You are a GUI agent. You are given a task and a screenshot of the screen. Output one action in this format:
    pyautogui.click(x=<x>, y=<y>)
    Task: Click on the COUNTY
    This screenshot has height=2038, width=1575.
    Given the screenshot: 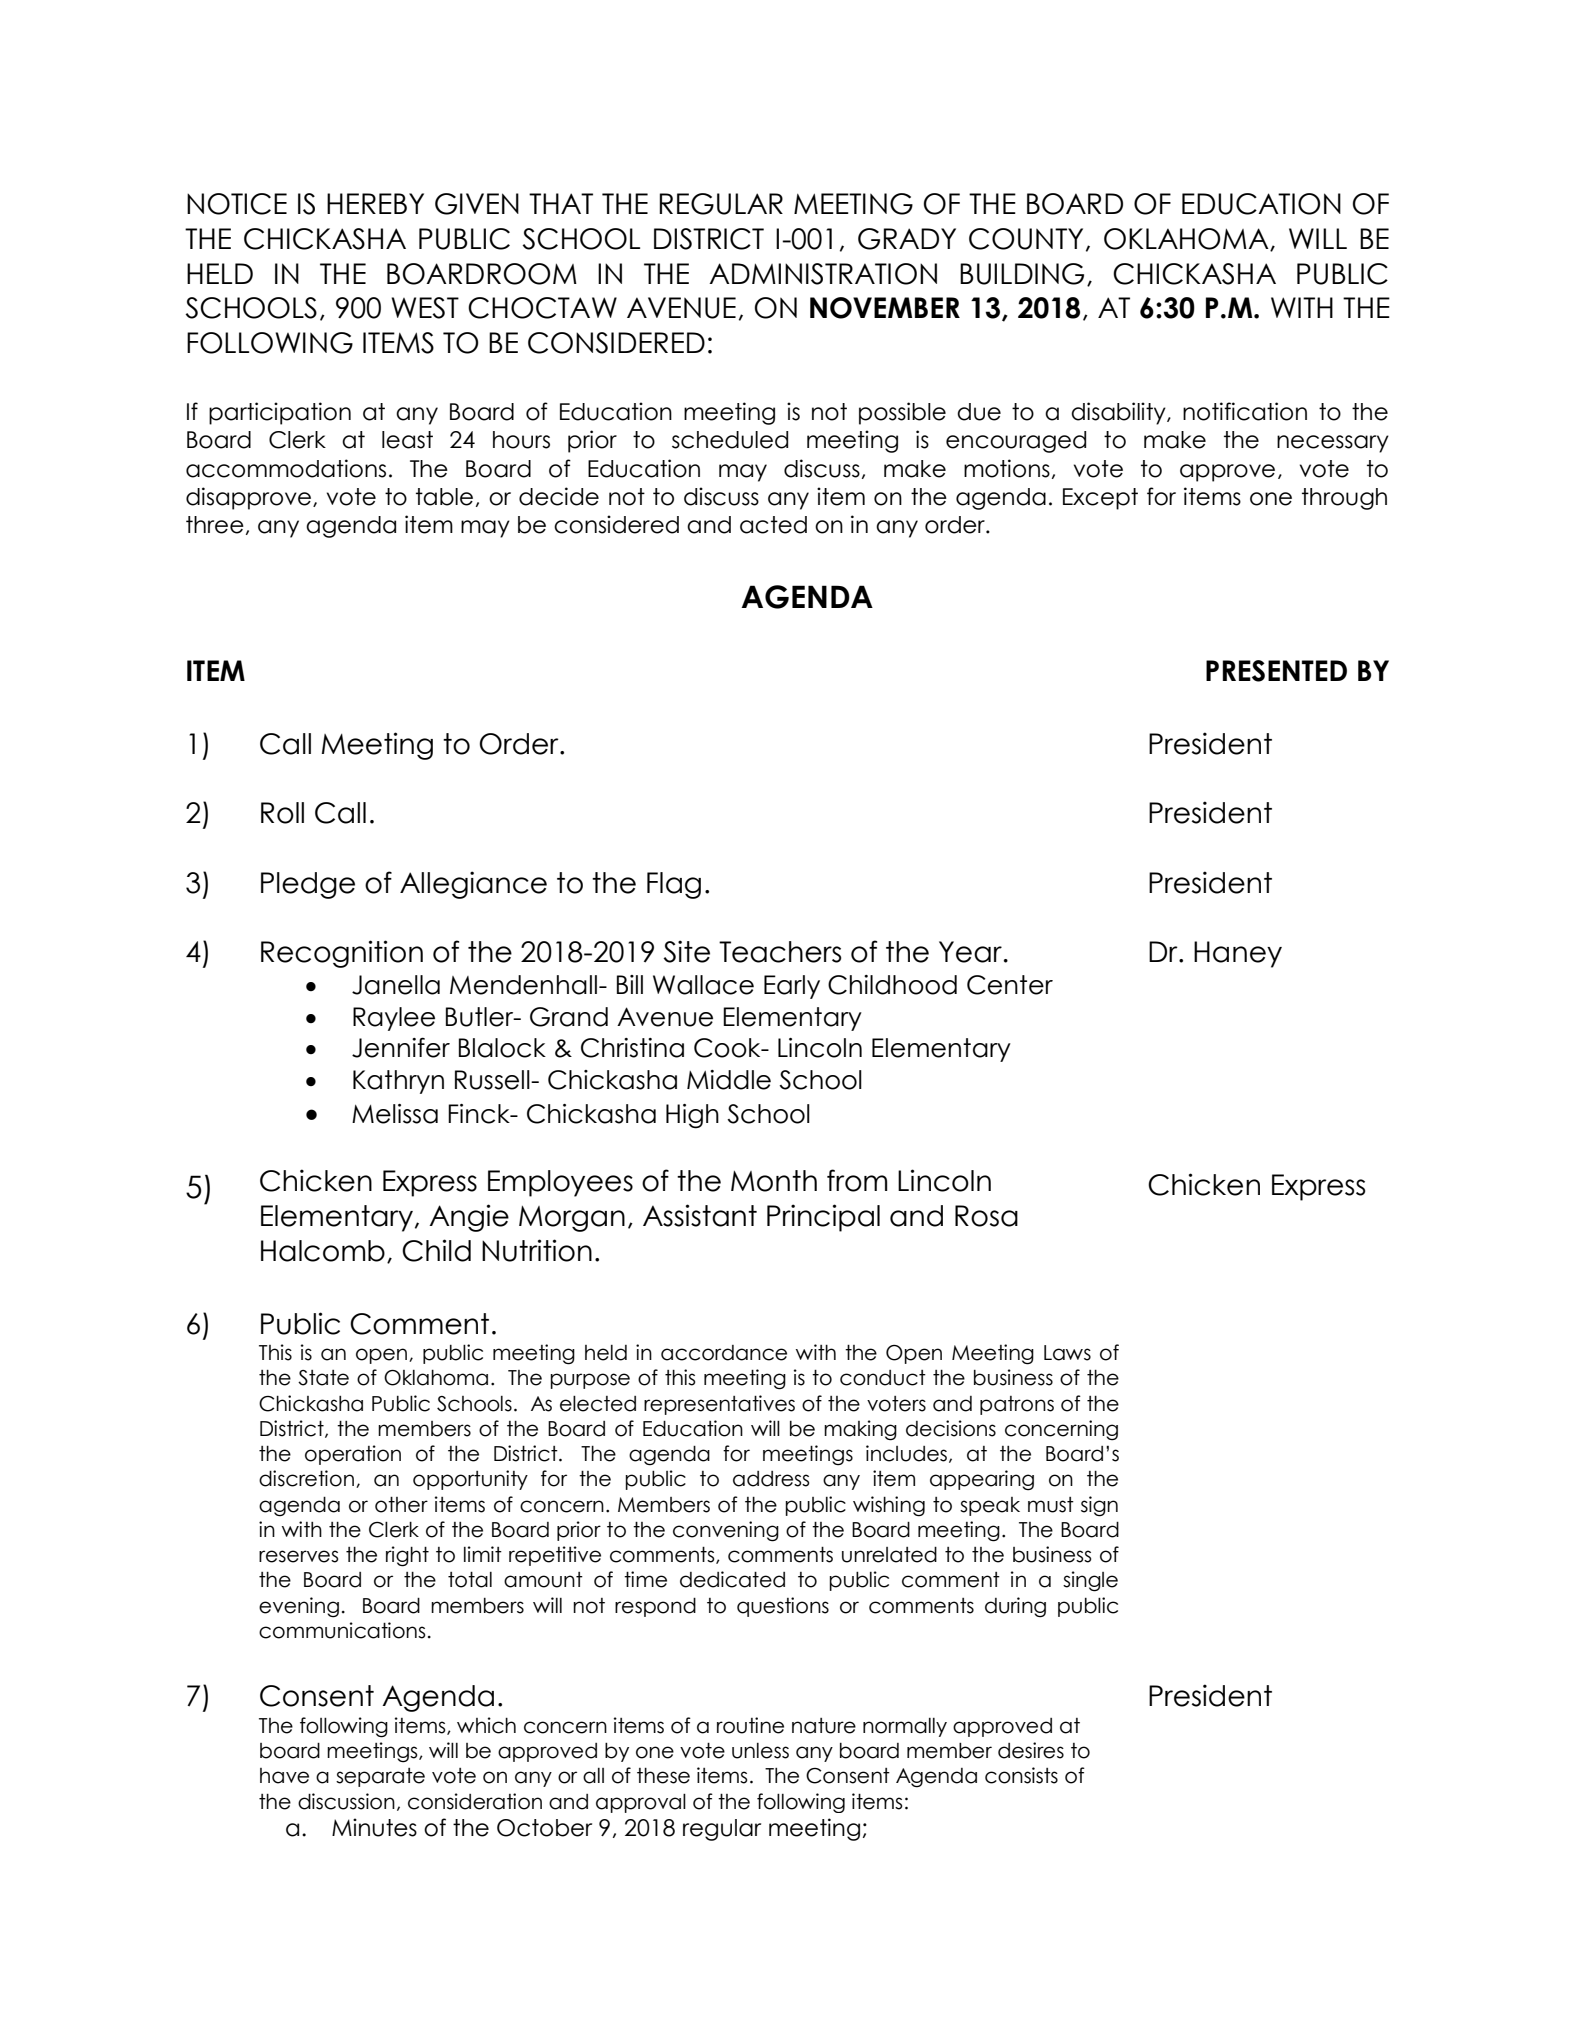 What is the action you would take?
    pyautogui.click(x=1026, y=239)
